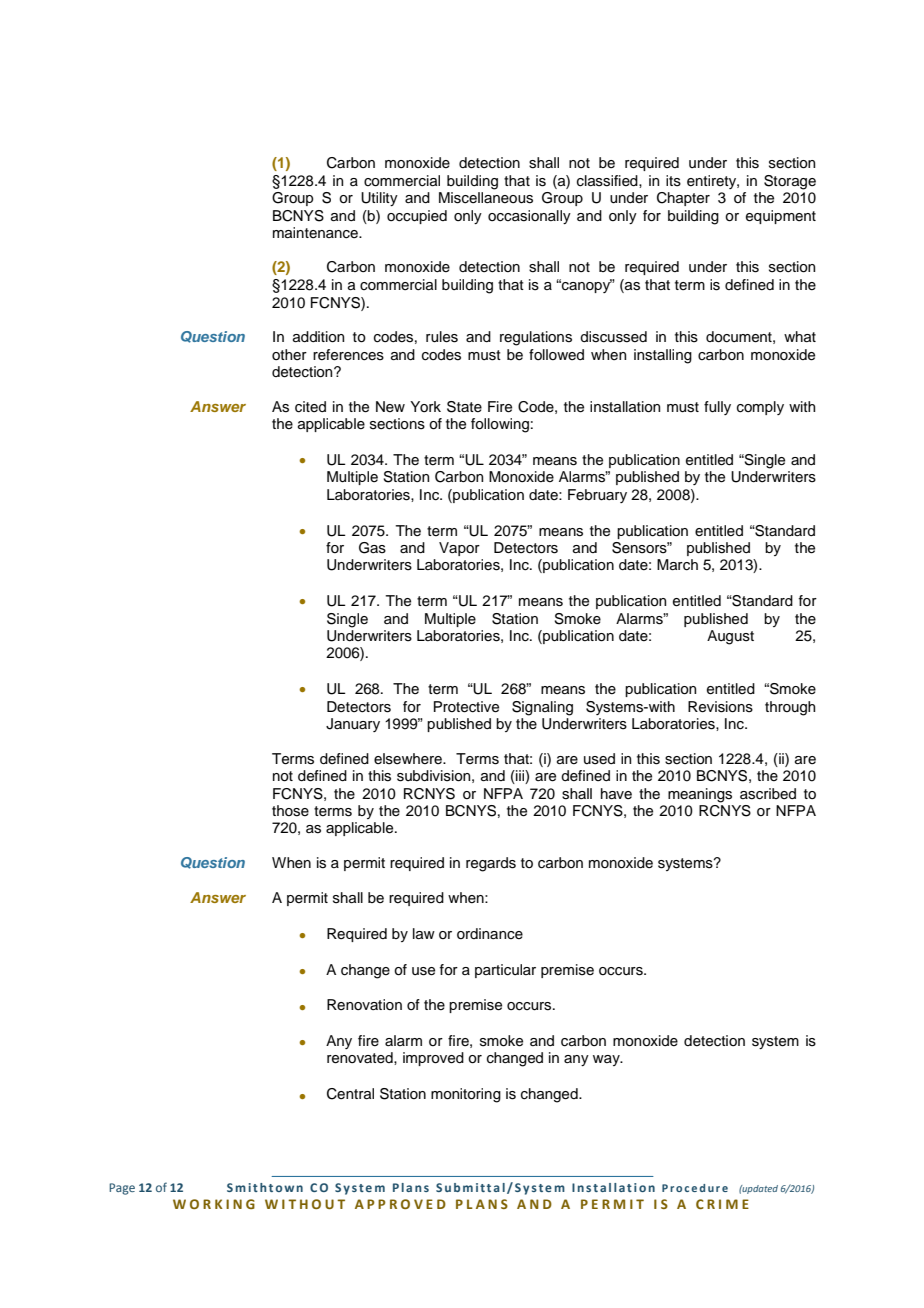 The height and width of the image is (1308, 924). I want to click on maintenance, so click(316, 233).
